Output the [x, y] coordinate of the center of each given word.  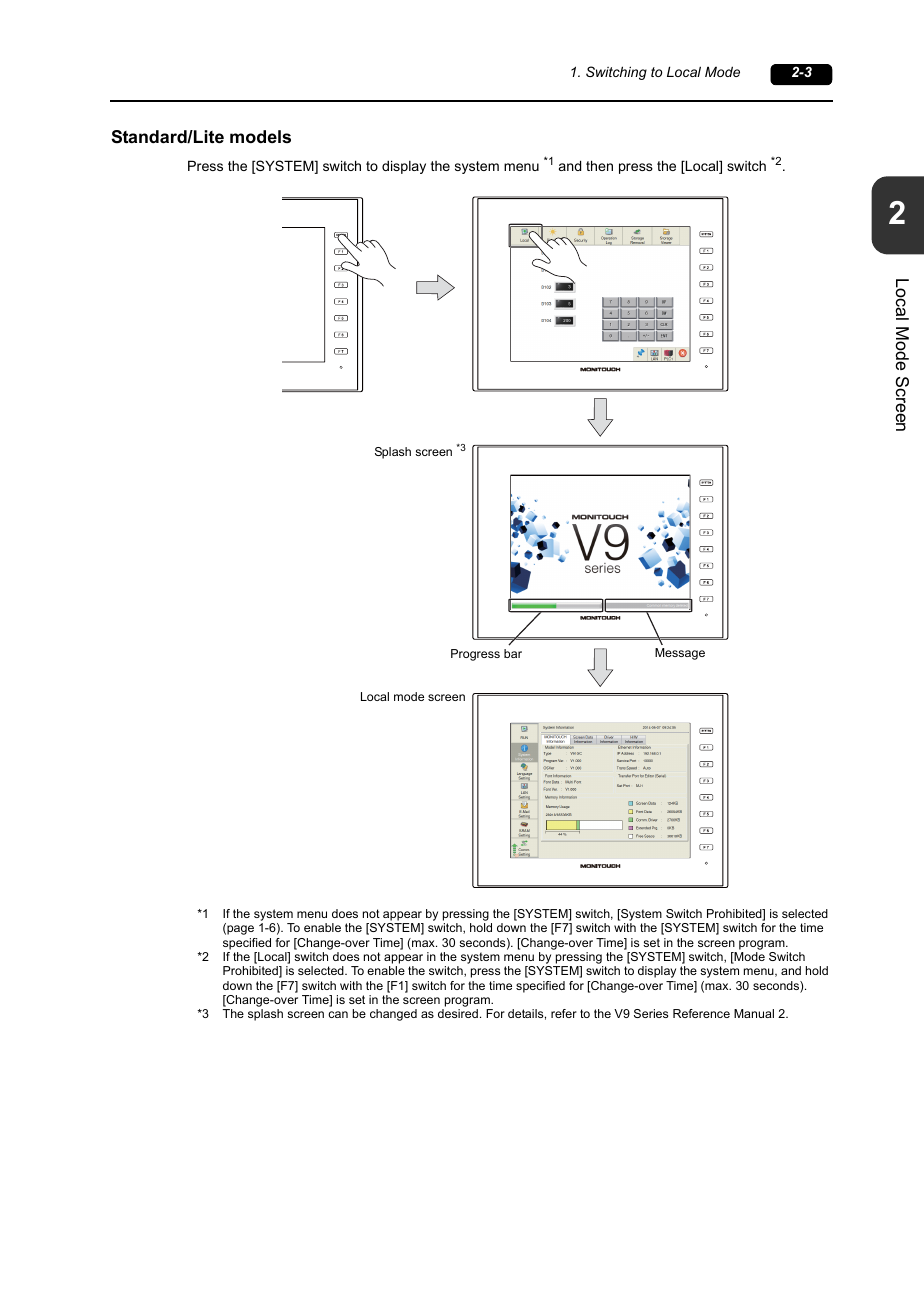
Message [680, 654]
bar [513, 653]
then [599, 165]
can [338, 1014]
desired [458, 1013]
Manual [754, 1013]
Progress [475, 655]
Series [651, 1013]
